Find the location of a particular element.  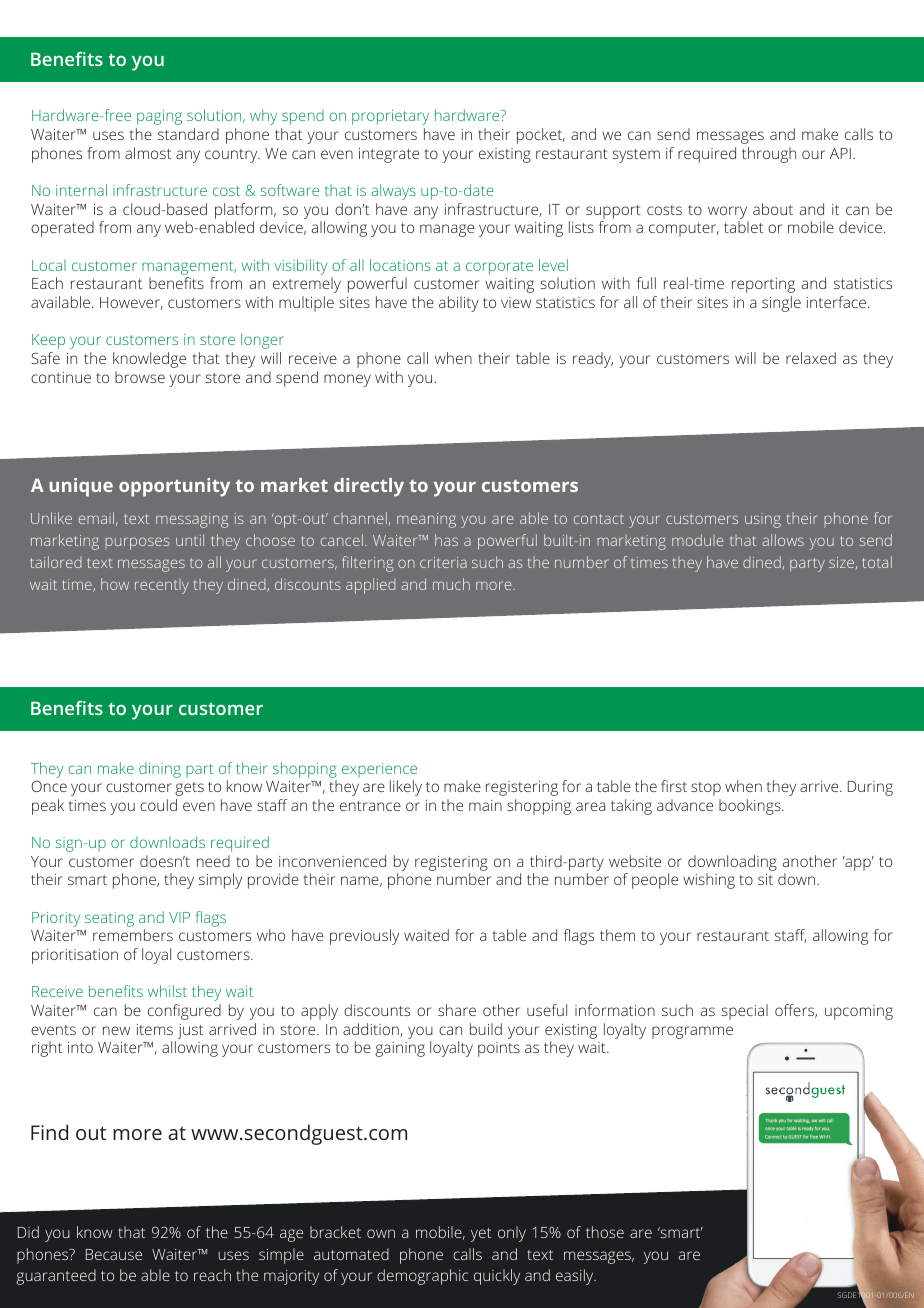

Because is located at coordinates (114, 1254).
